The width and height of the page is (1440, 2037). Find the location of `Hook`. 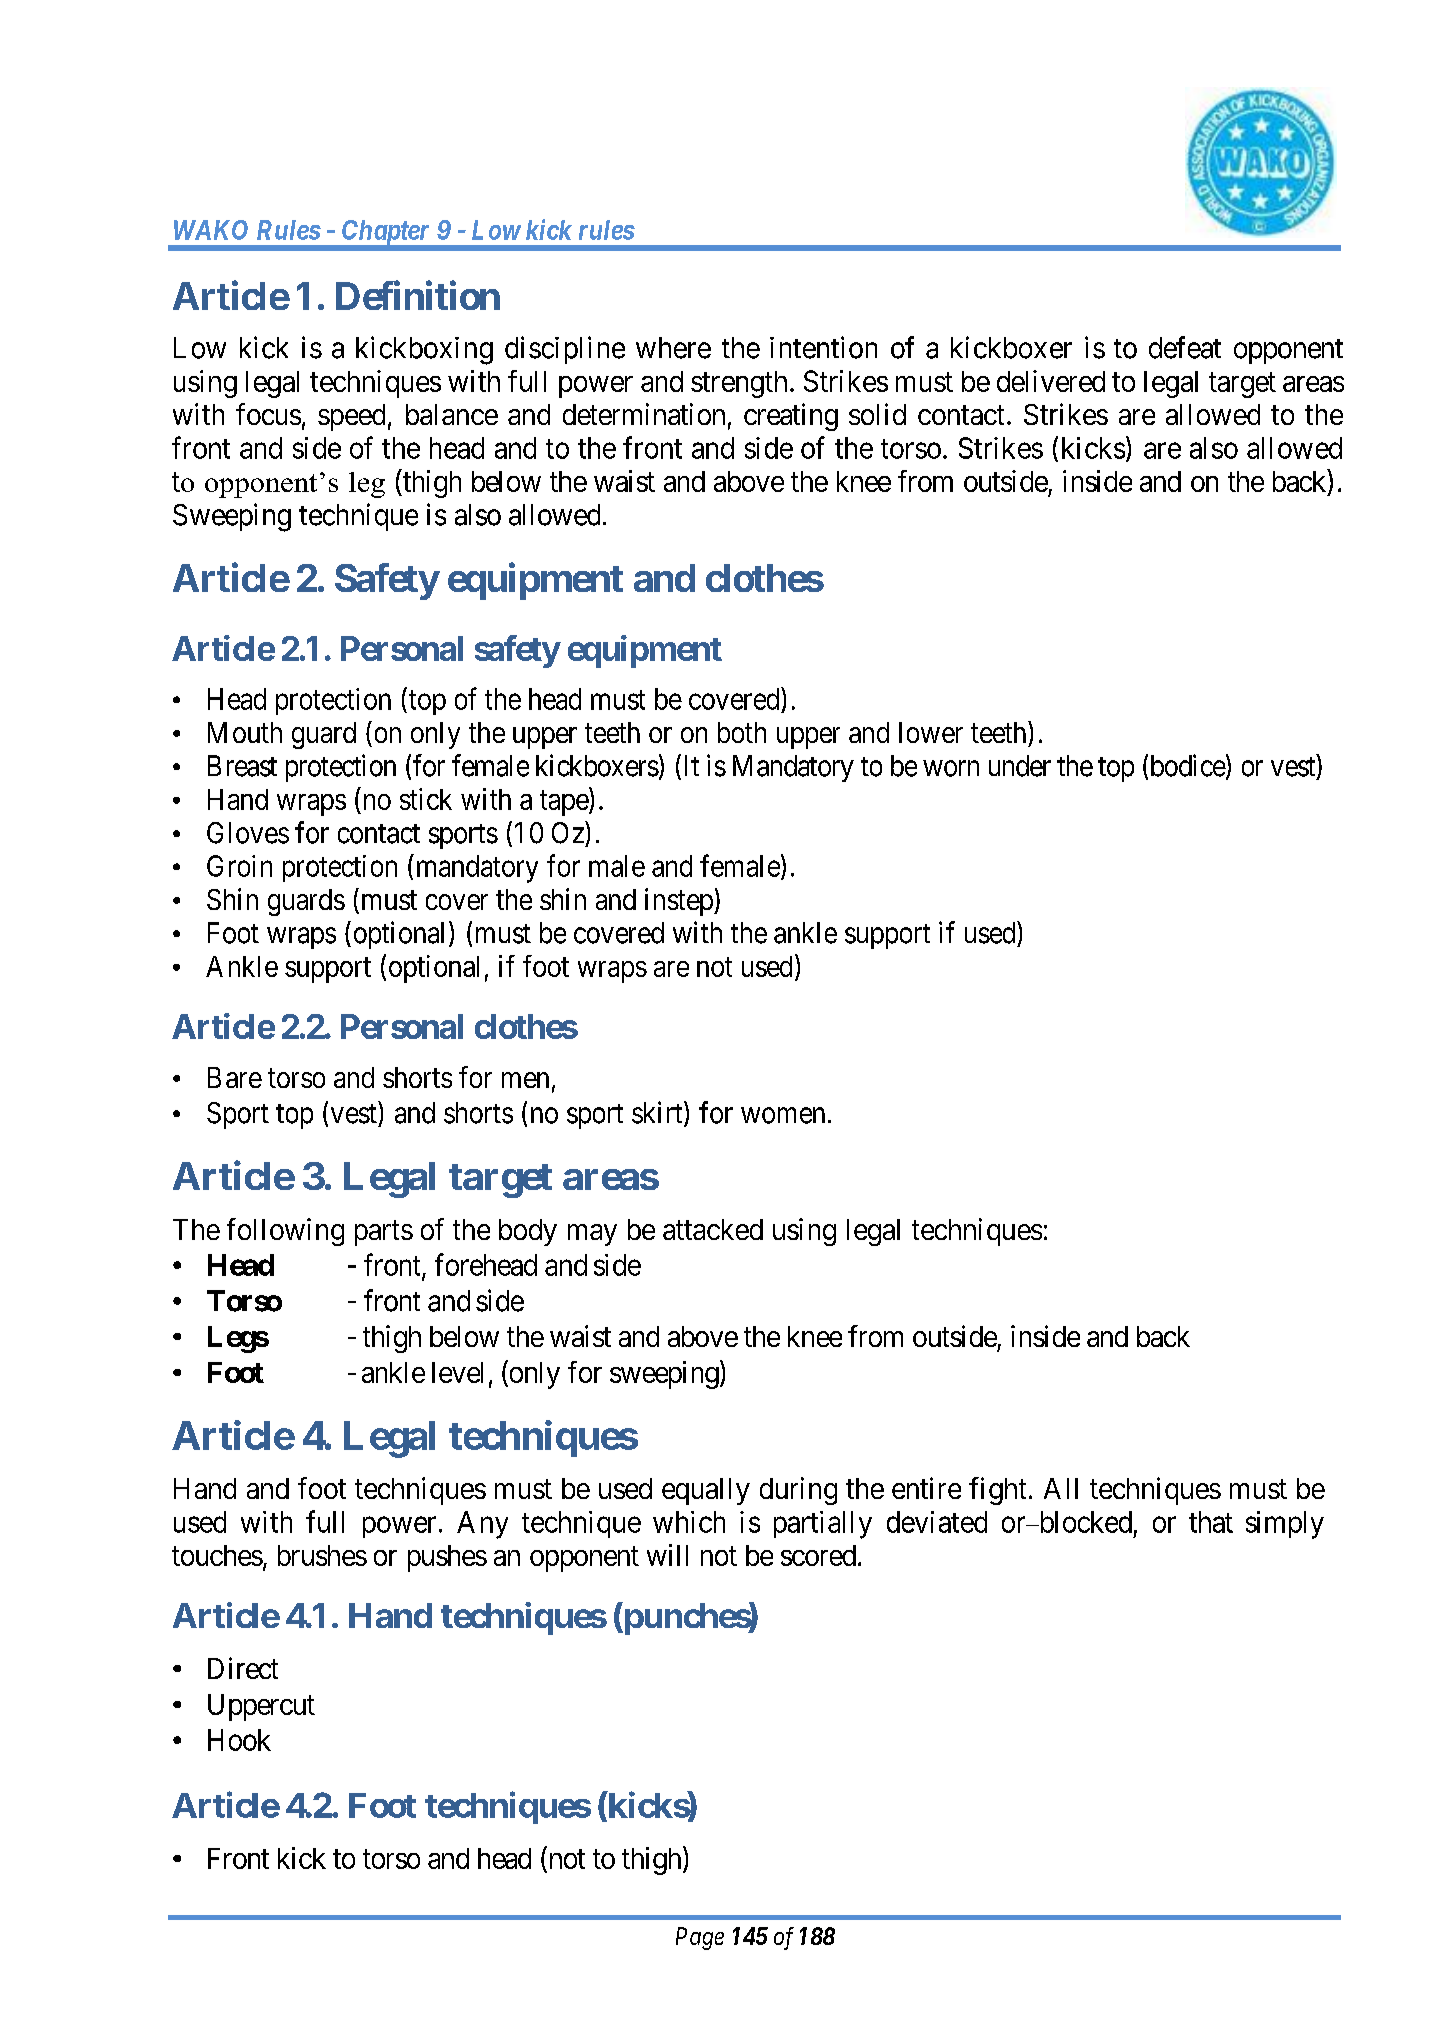

Hook is located at coordinates (239, 1740).
